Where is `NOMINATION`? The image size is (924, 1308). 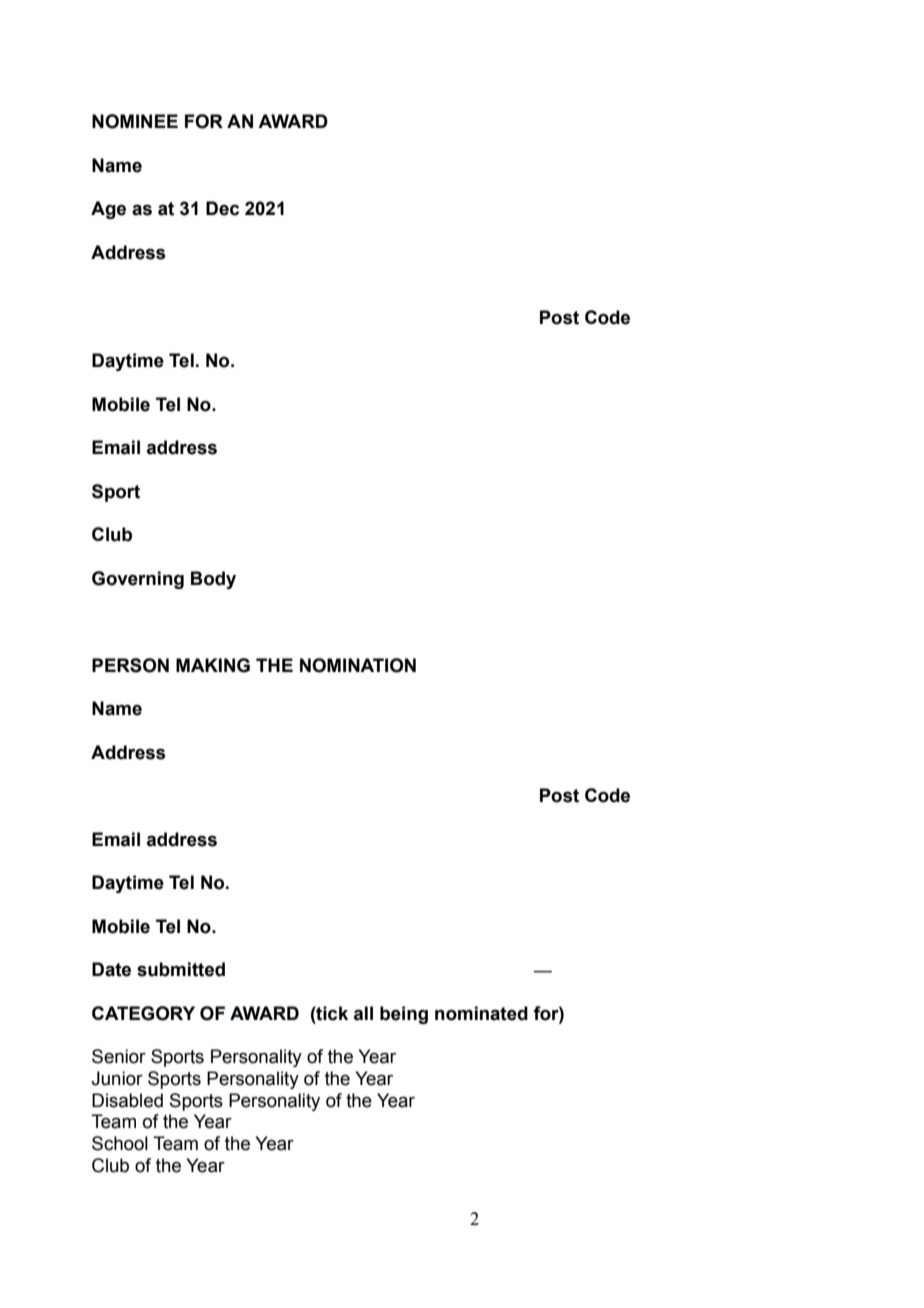 NOMINATION is located at coordinates (358, 665).
